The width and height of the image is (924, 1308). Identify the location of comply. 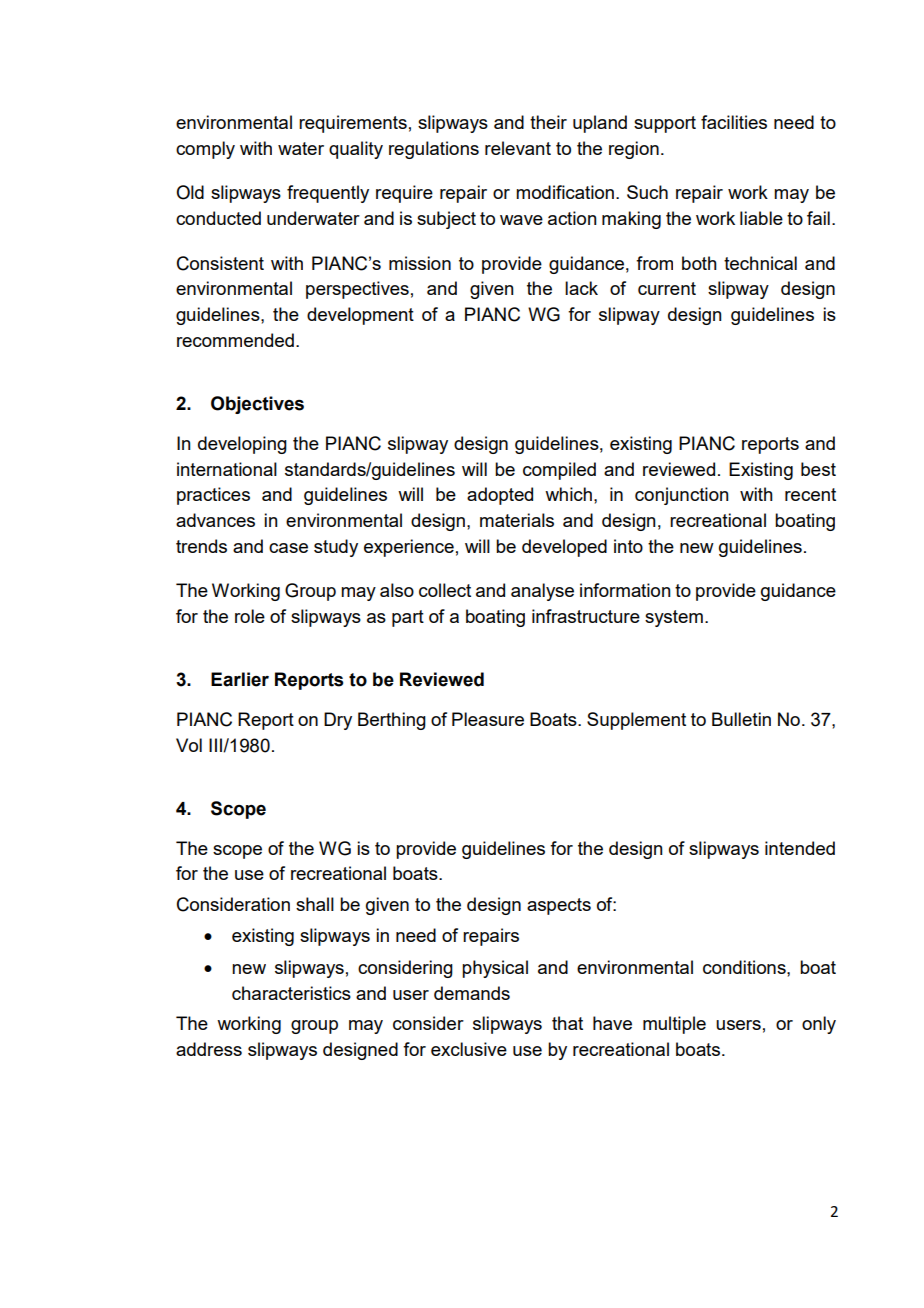
(205, 150).
